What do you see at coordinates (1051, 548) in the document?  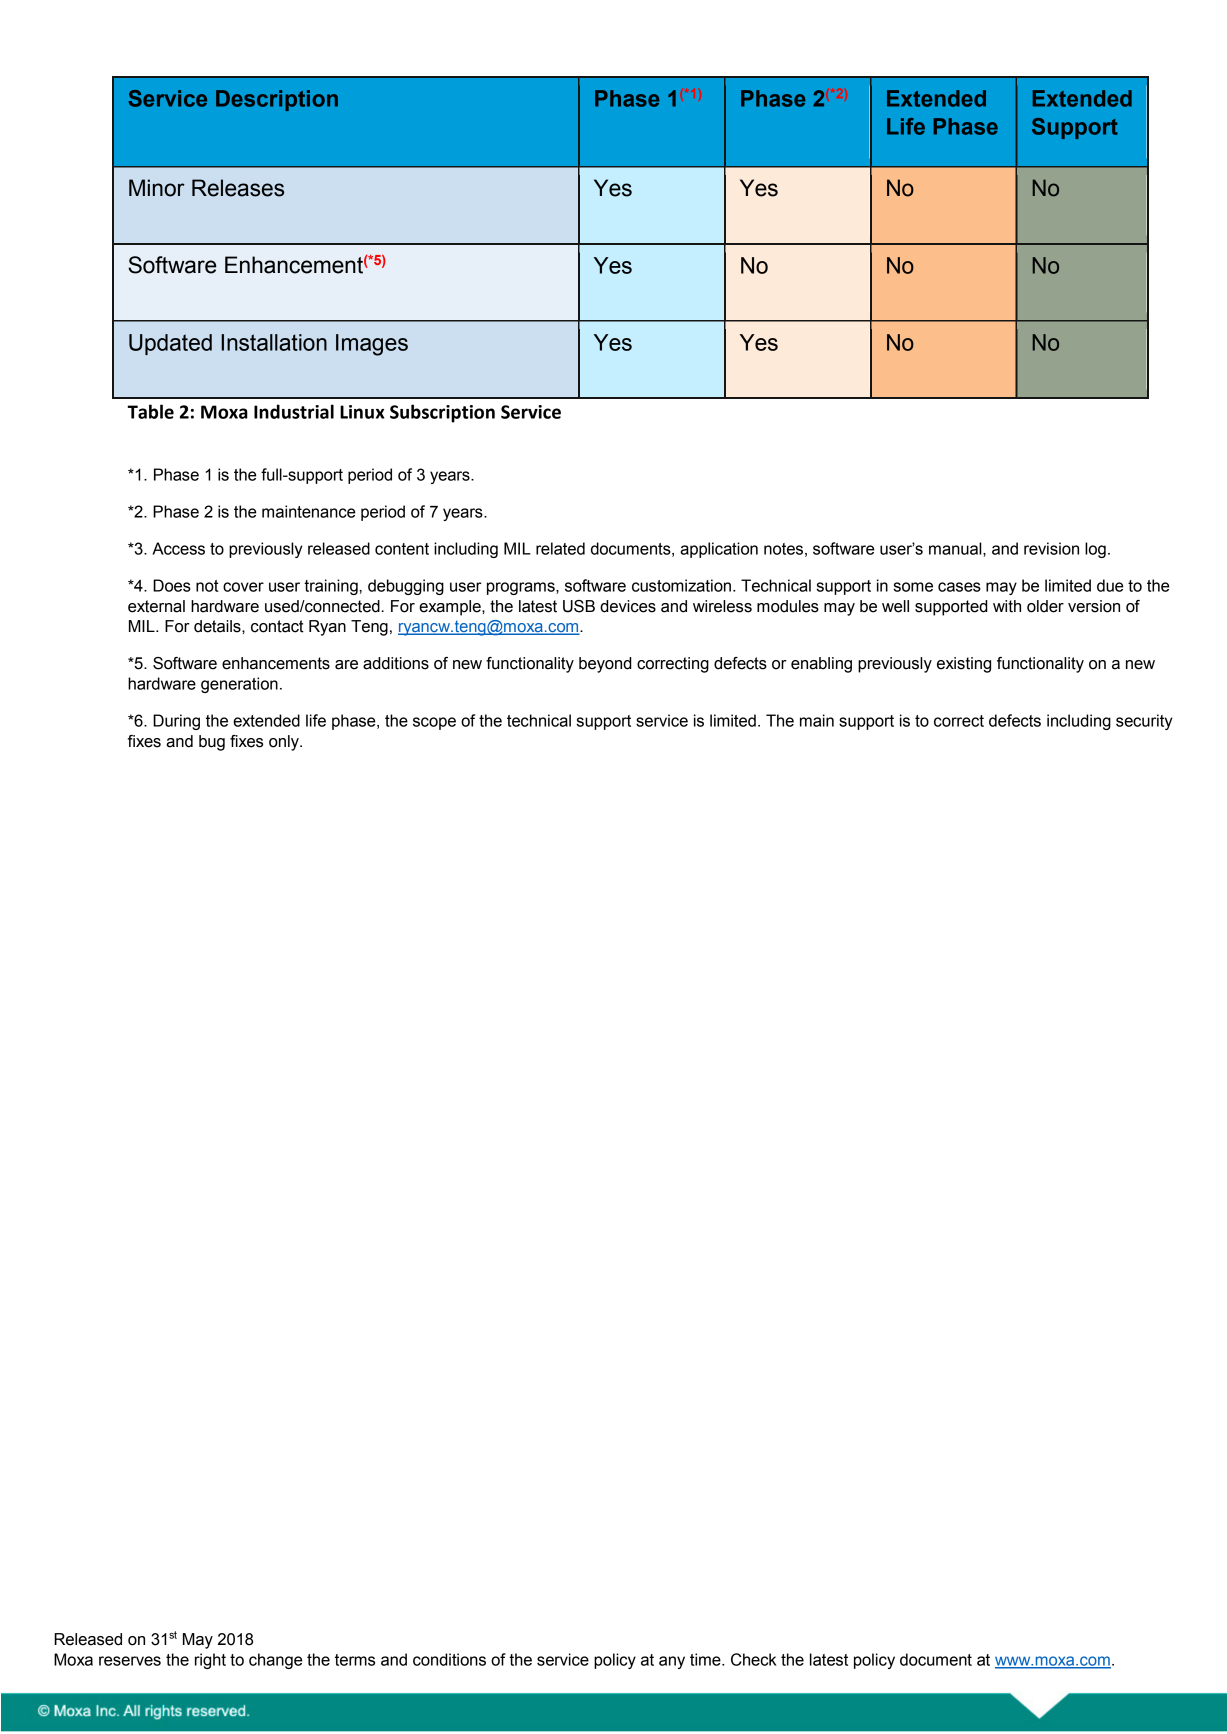 I see `revision` at bounding box center [1051, 548].
